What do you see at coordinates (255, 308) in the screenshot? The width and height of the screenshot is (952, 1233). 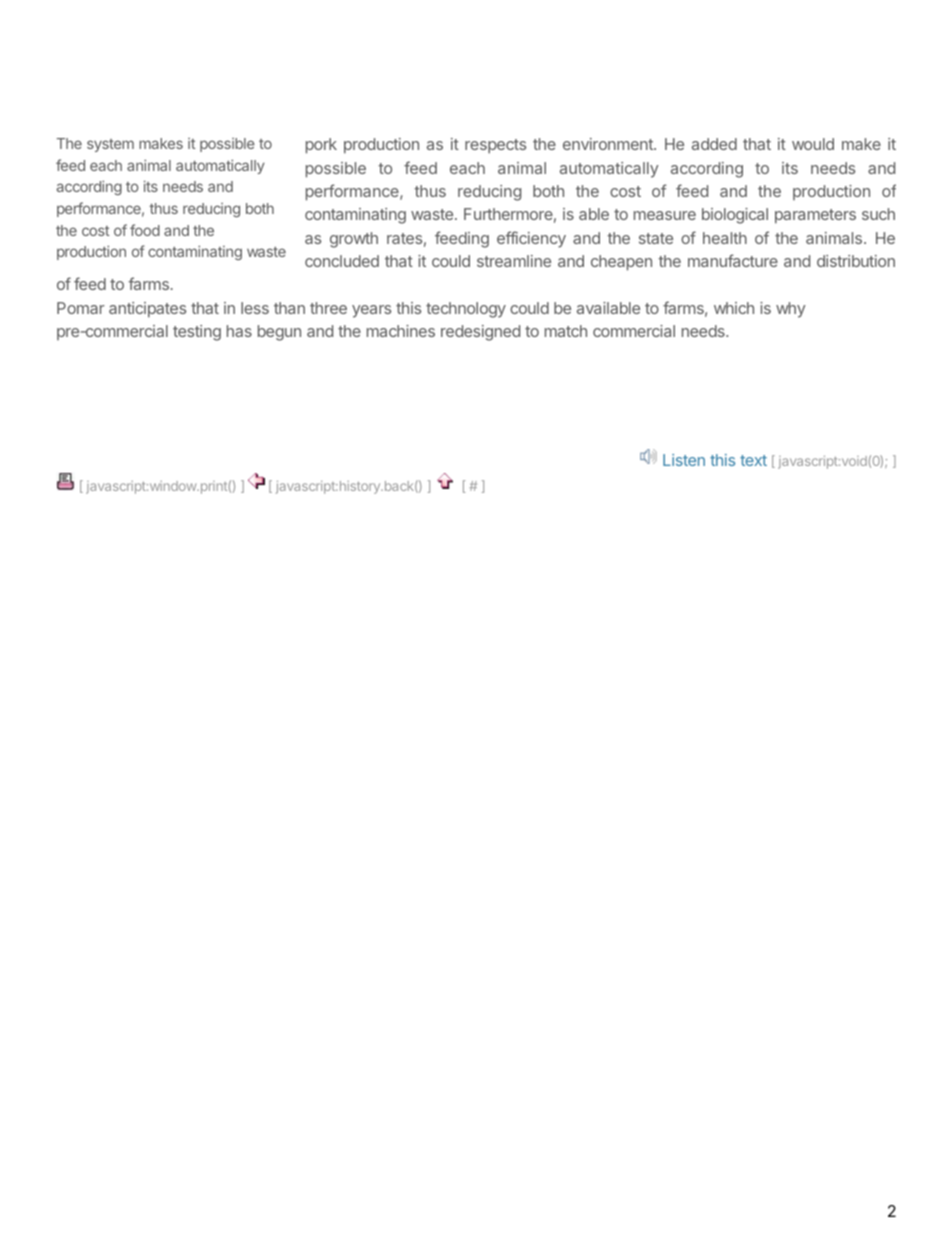 I see `less` at bounding box center [255, 308].
